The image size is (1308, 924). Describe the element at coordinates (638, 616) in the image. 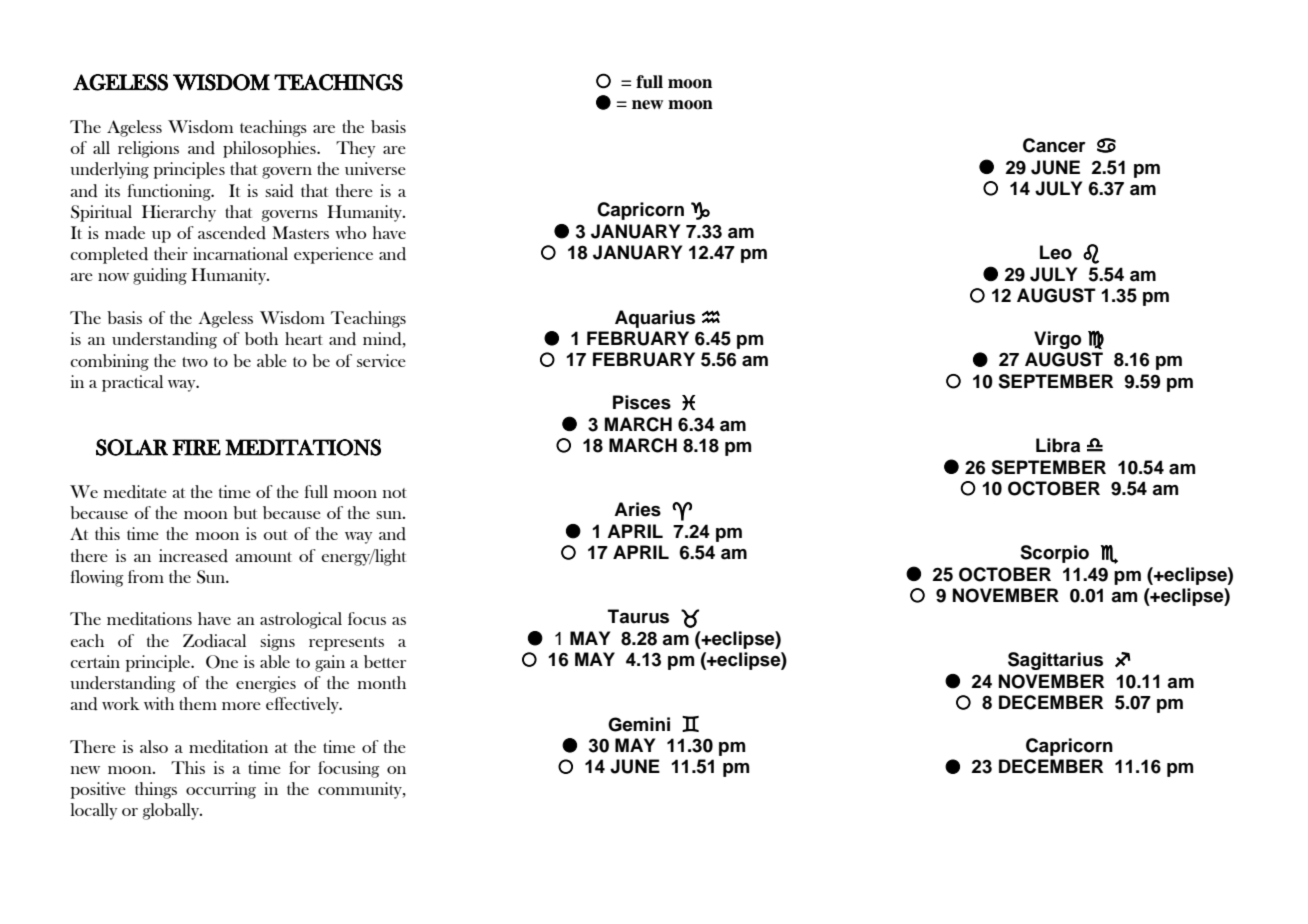

I see `Taurus` at that location.
